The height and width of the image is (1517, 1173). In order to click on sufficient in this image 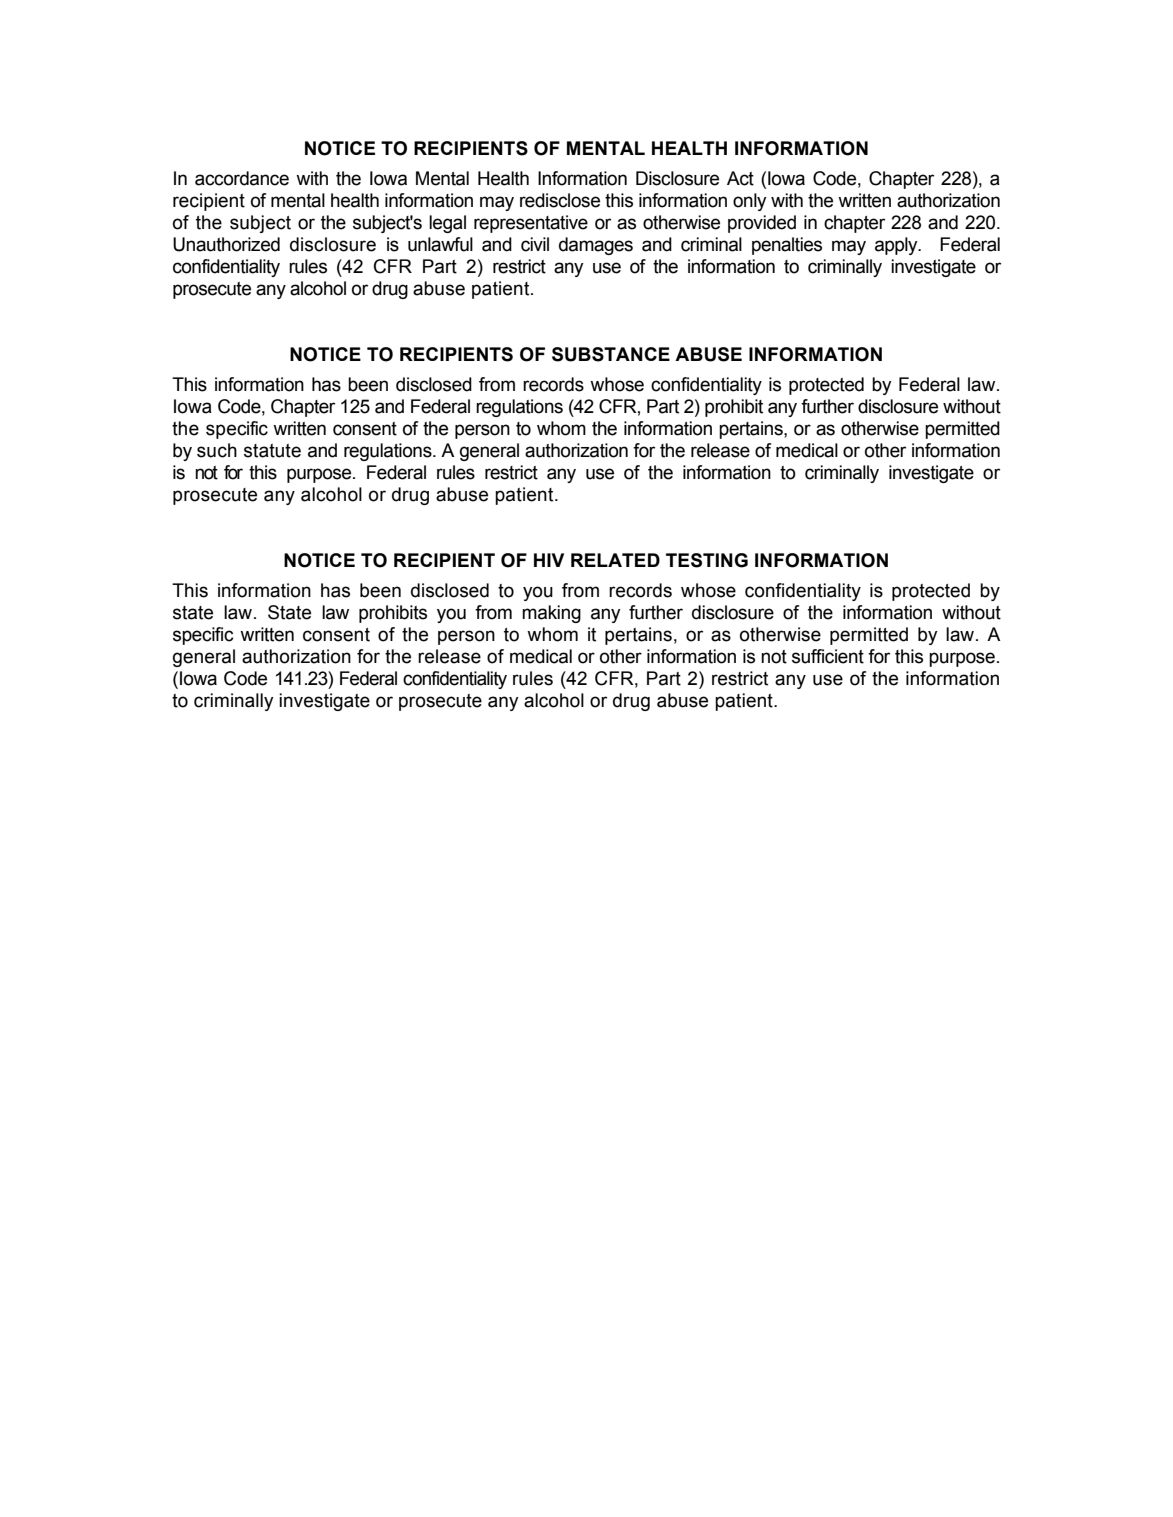, I will do `click(828, 656)`.
